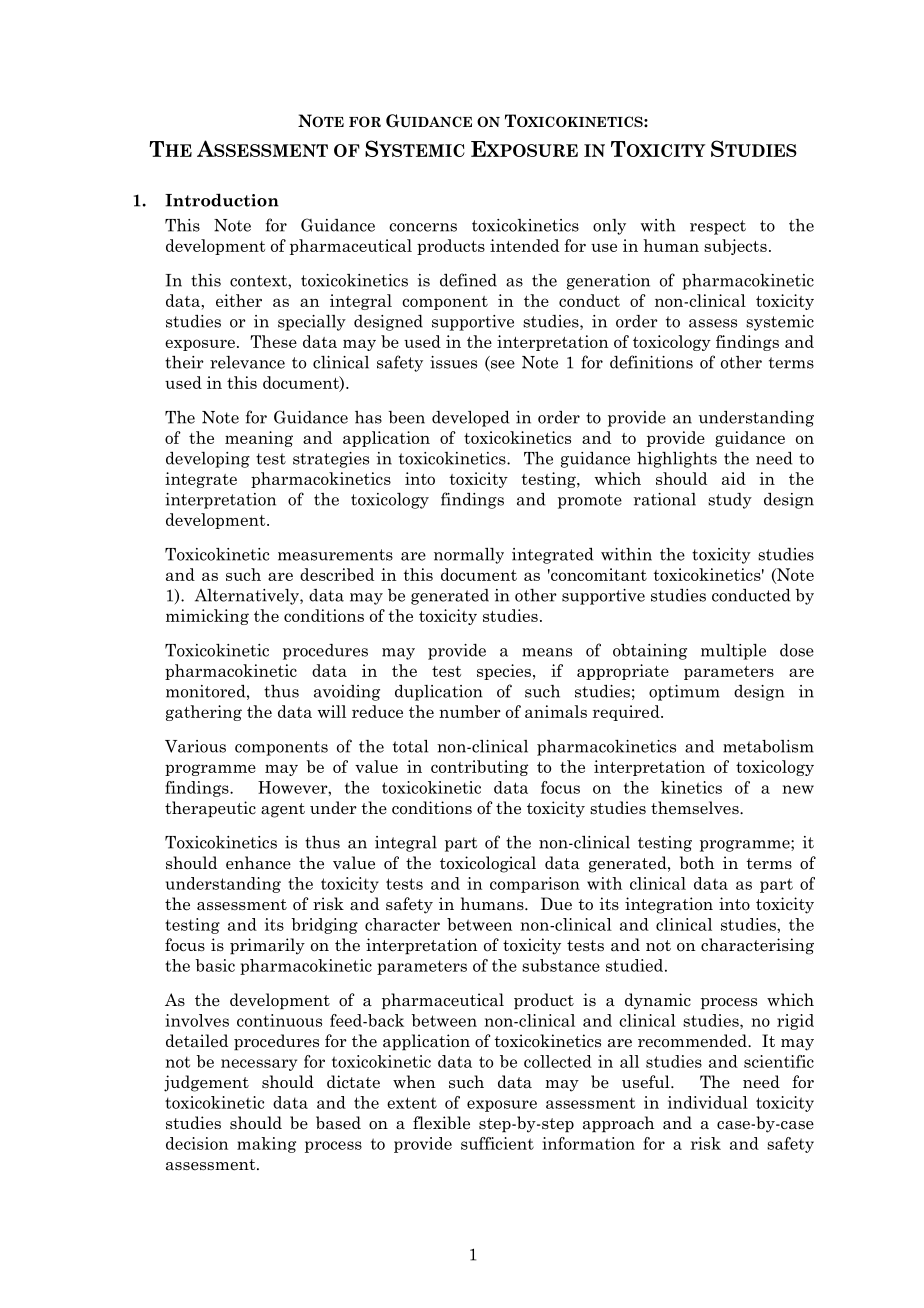 This image has width=924, height=1308. I want to click on intended, so click(524, 245).
